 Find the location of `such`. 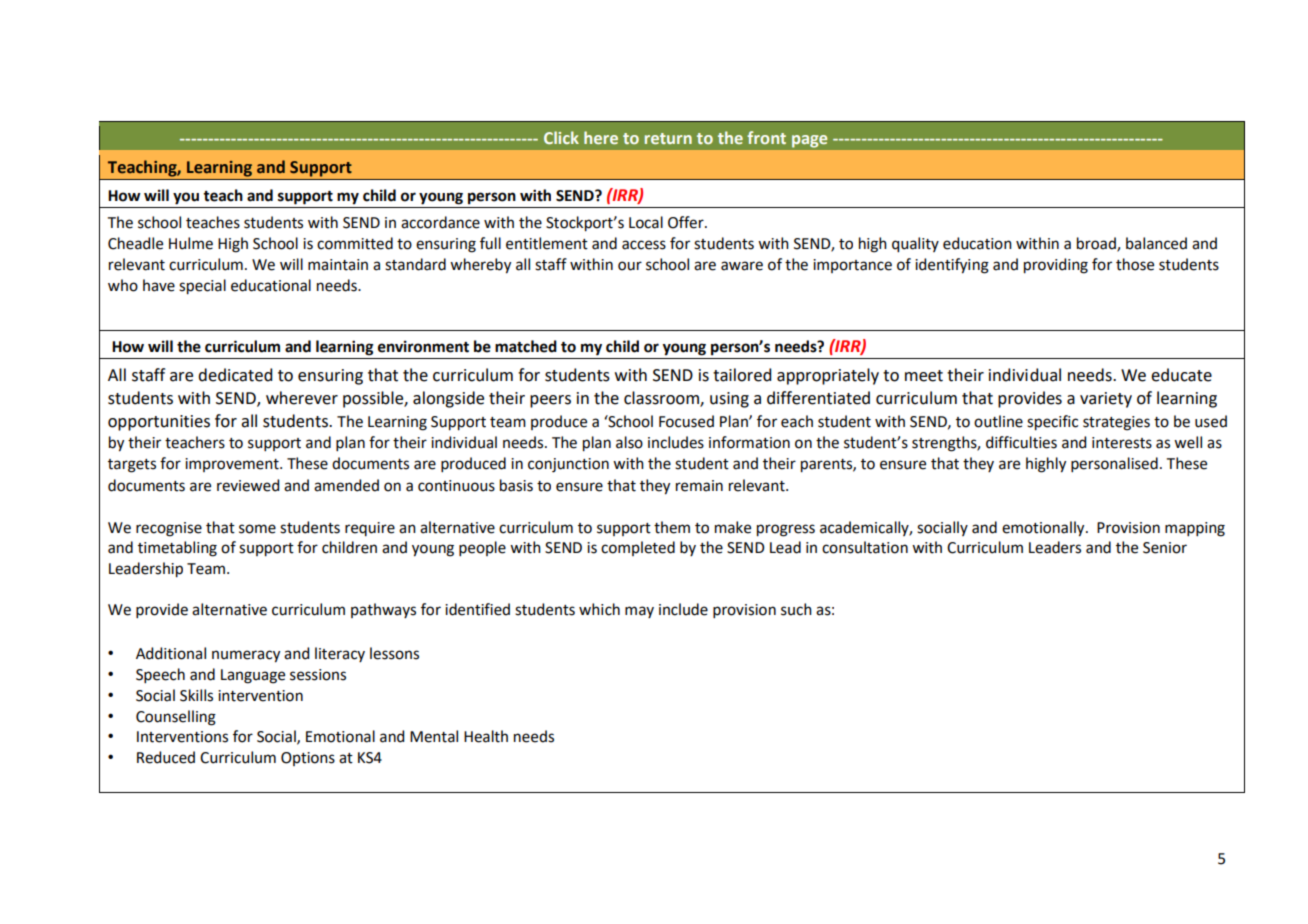

such is located at coordinates (796, 609).
